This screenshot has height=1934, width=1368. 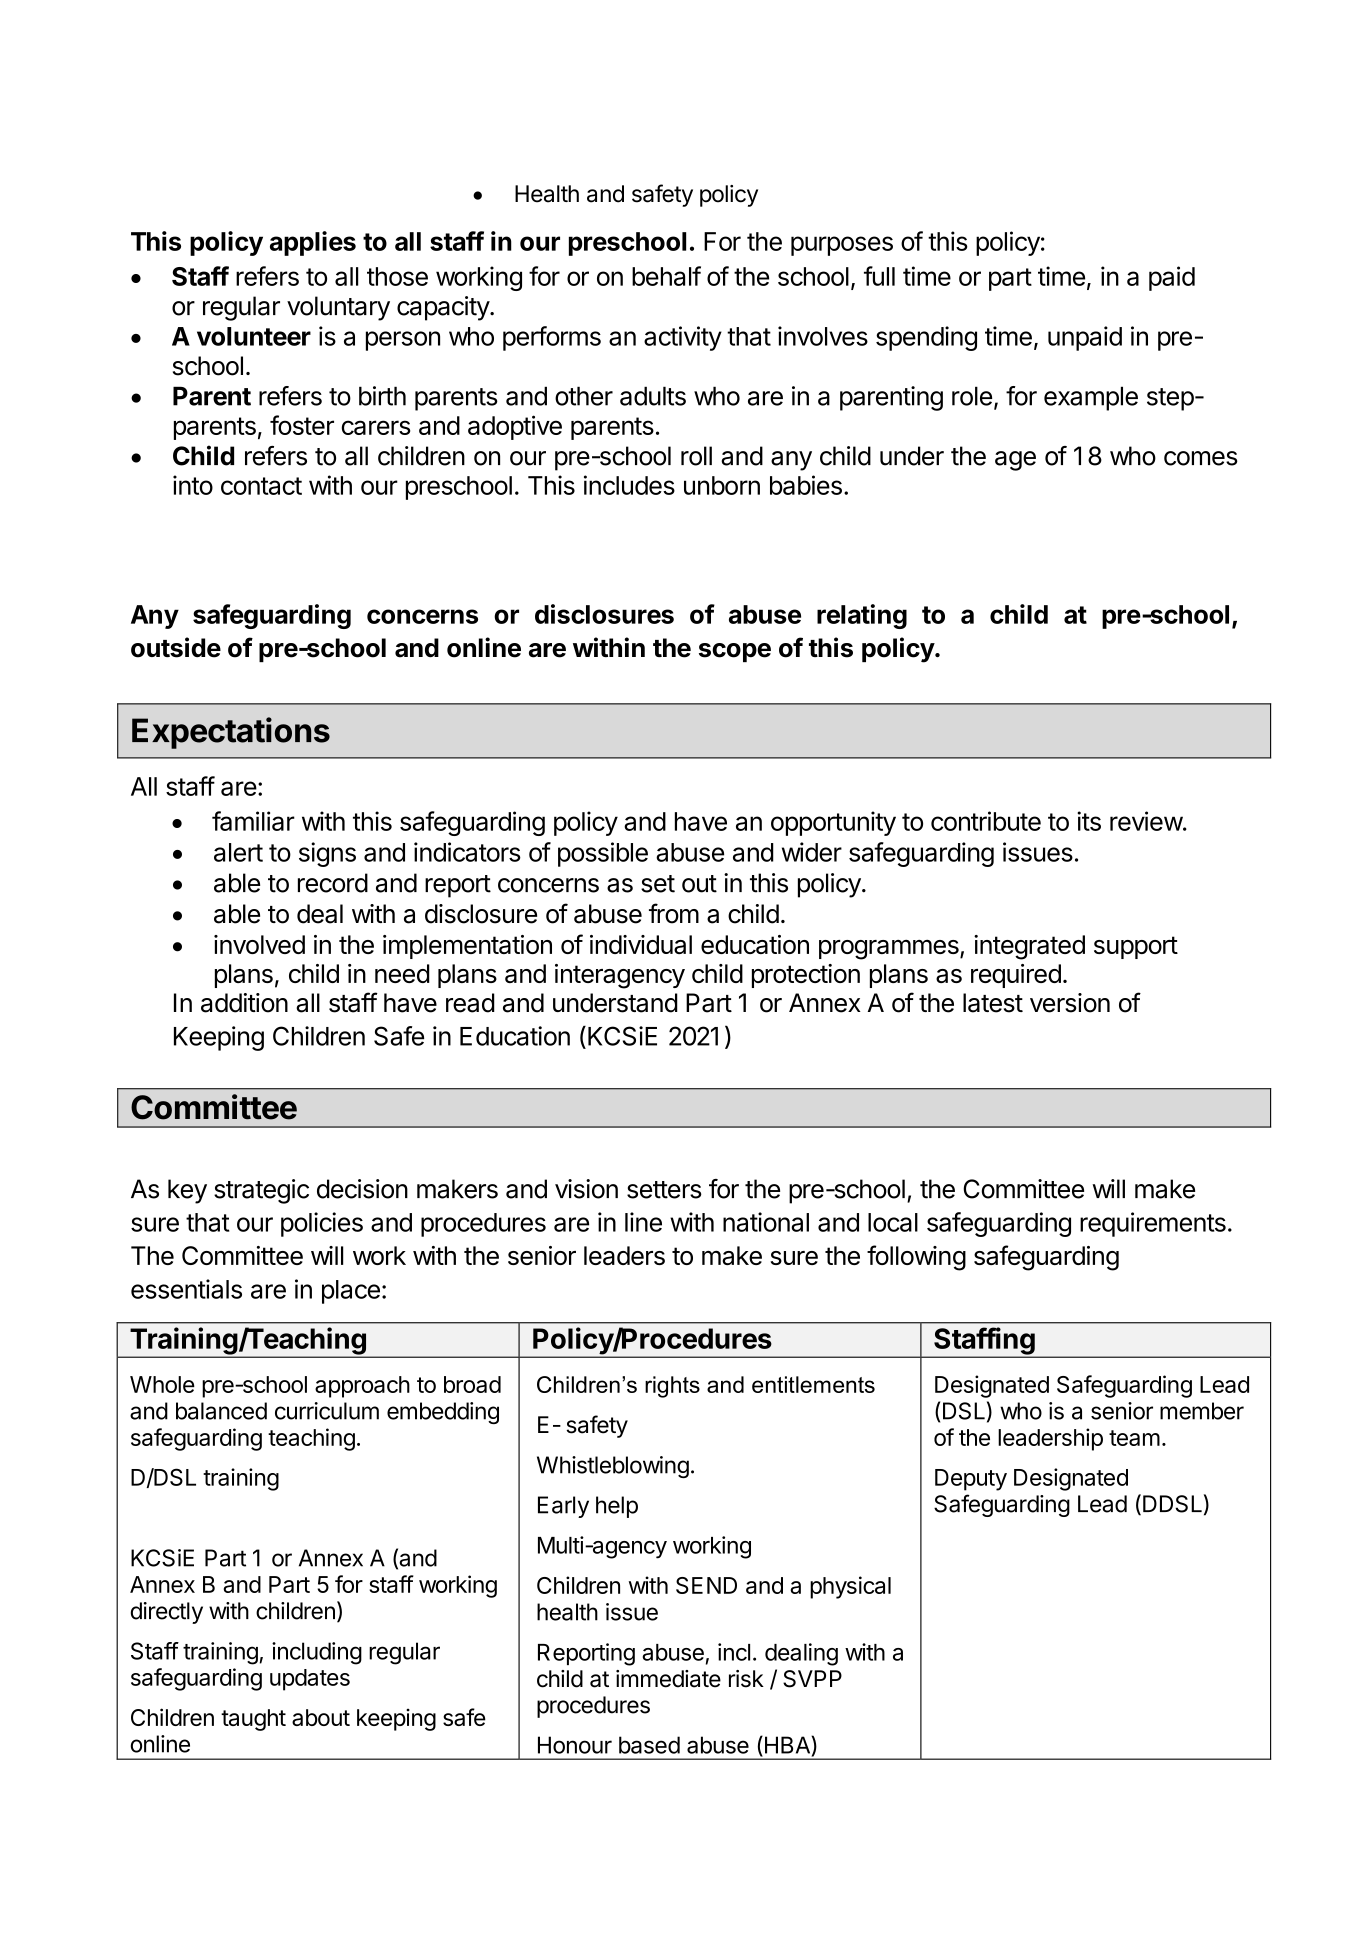 I want to click on approach, so click(x=362, y=1387).
